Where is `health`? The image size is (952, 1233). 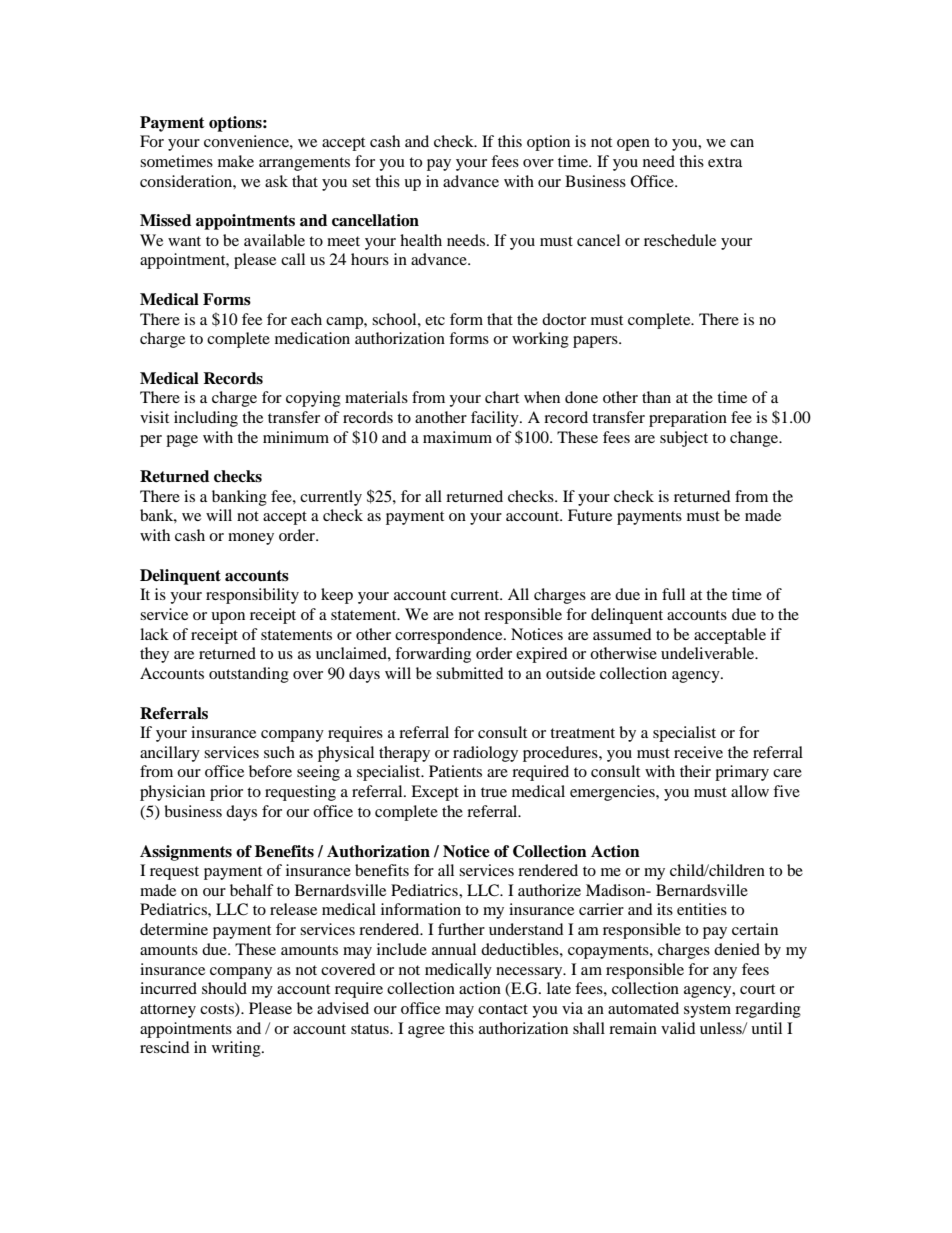
health is located at coordinates (421, 240).
